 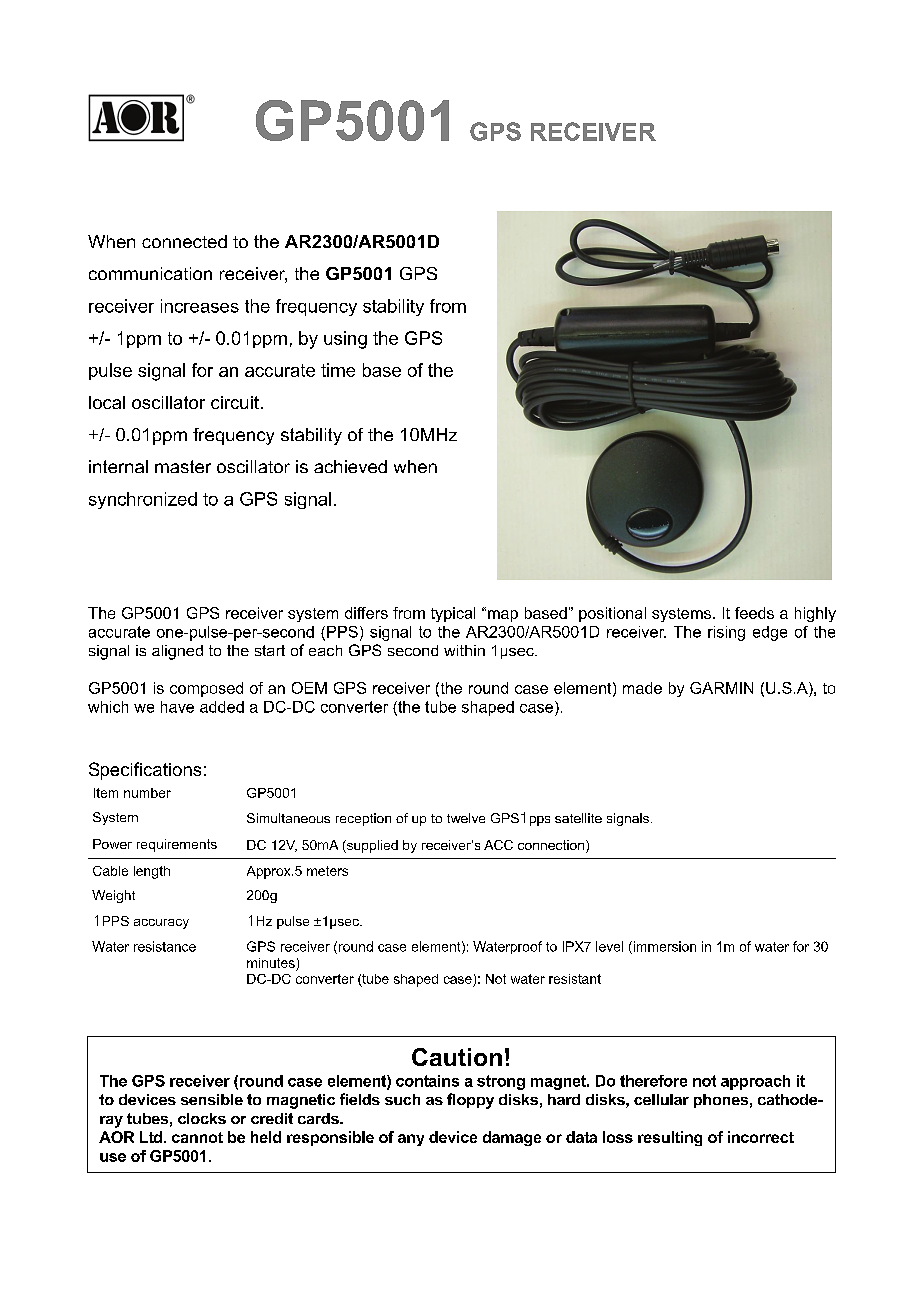 What do you see at coordinates (453, 614) in the document?
I see `typical` at bounding box center [453, 614].
